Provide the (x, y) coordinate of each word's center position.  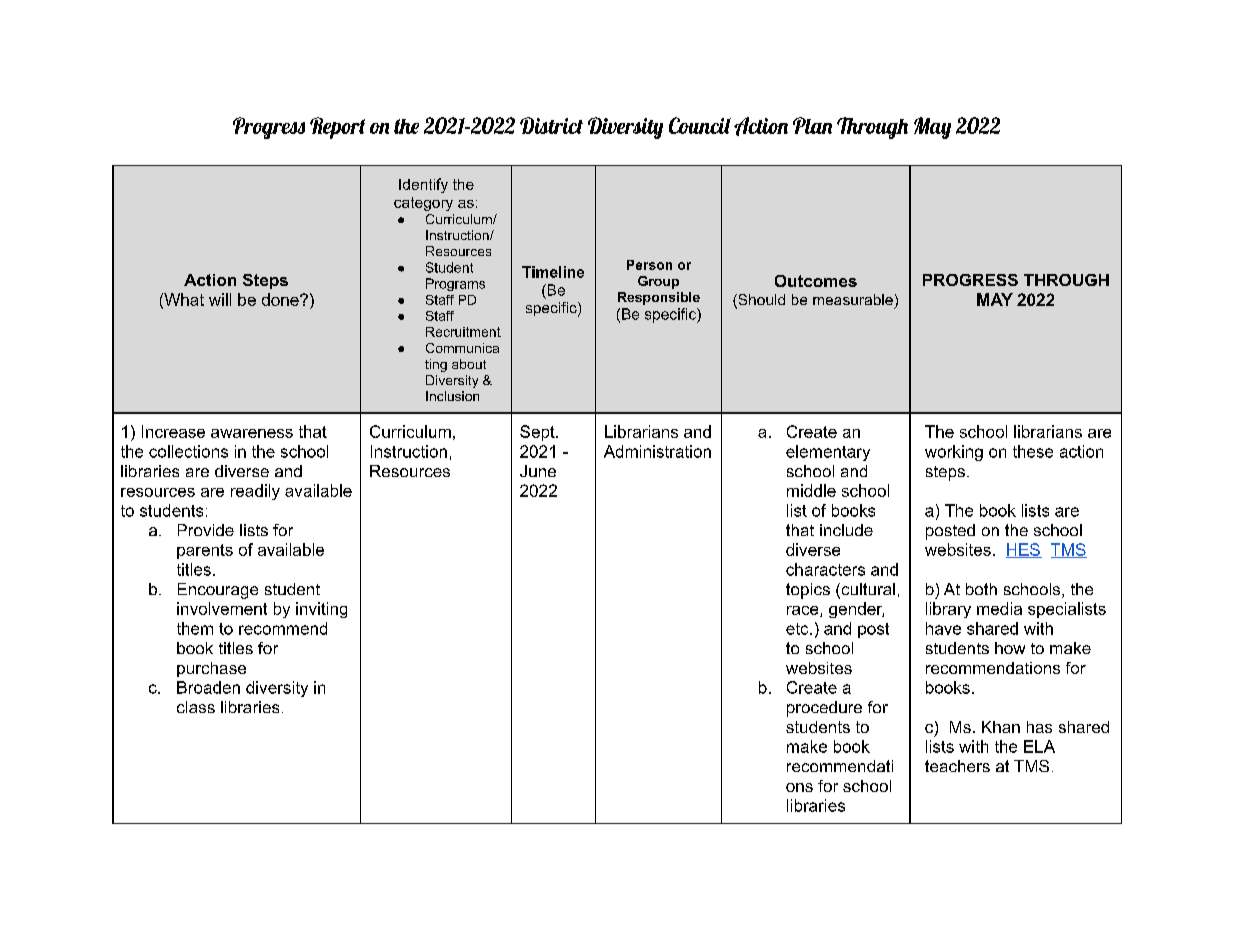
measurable (853, 299)
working (954, 453)
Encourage (218, 591)
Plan (812, 125)
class (196, 707)
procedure (824, 709)
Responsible (659, 298)
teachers (957, 766)
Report (337, 128)
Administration (657, 451)
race (804, 611)
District (551, 125)
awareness (252, 433)
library (948, 610)
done (281, 299)
